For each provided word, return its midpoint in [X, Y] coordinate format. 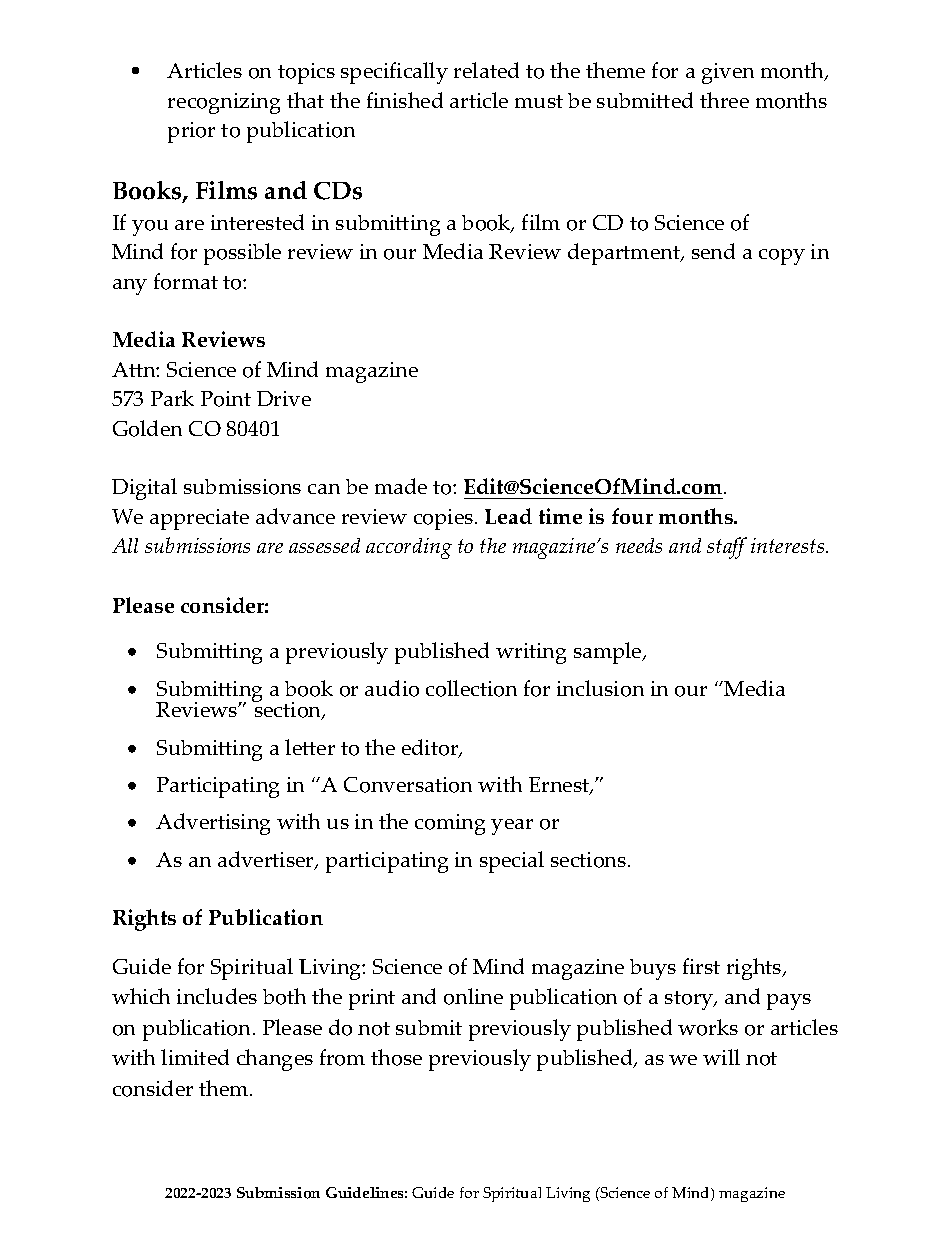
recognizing [224, 103]
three [724, 100]
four [632, 516]
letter [310, 747]
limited [195, 1057]
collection [471, 688]
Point [226, 399]
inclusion [600, 688]
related [486, 70]
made [401, 486]
